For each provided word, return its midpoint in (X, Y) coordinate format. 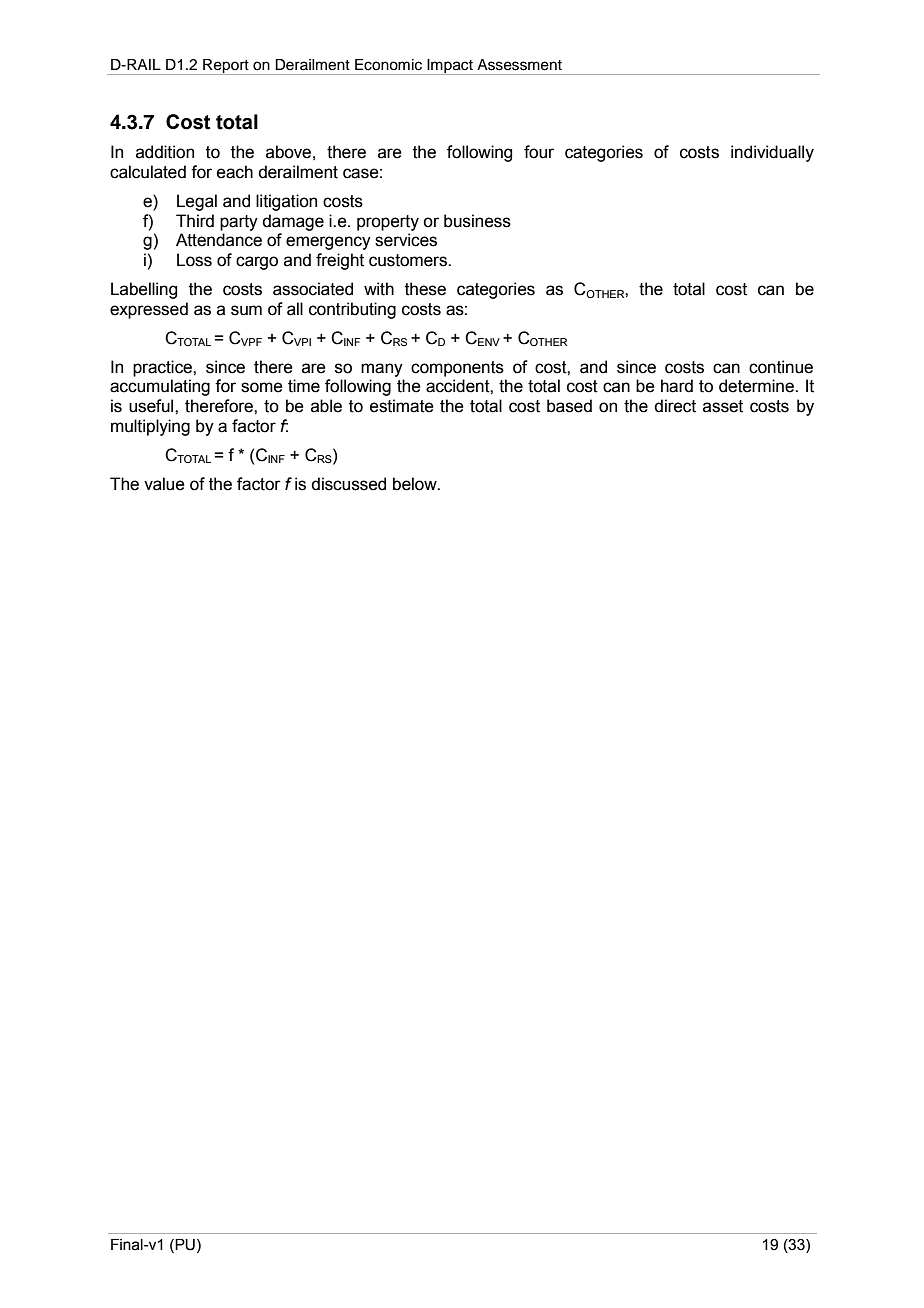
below (416, 484)
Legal (197, 202)
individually (772, 153)
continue (781, 367)
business (477, 221)
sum (246, 310)
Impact (450, 67)
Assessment (519, 65)
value (164, 484)
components (457, 369)
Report (226, 67)
